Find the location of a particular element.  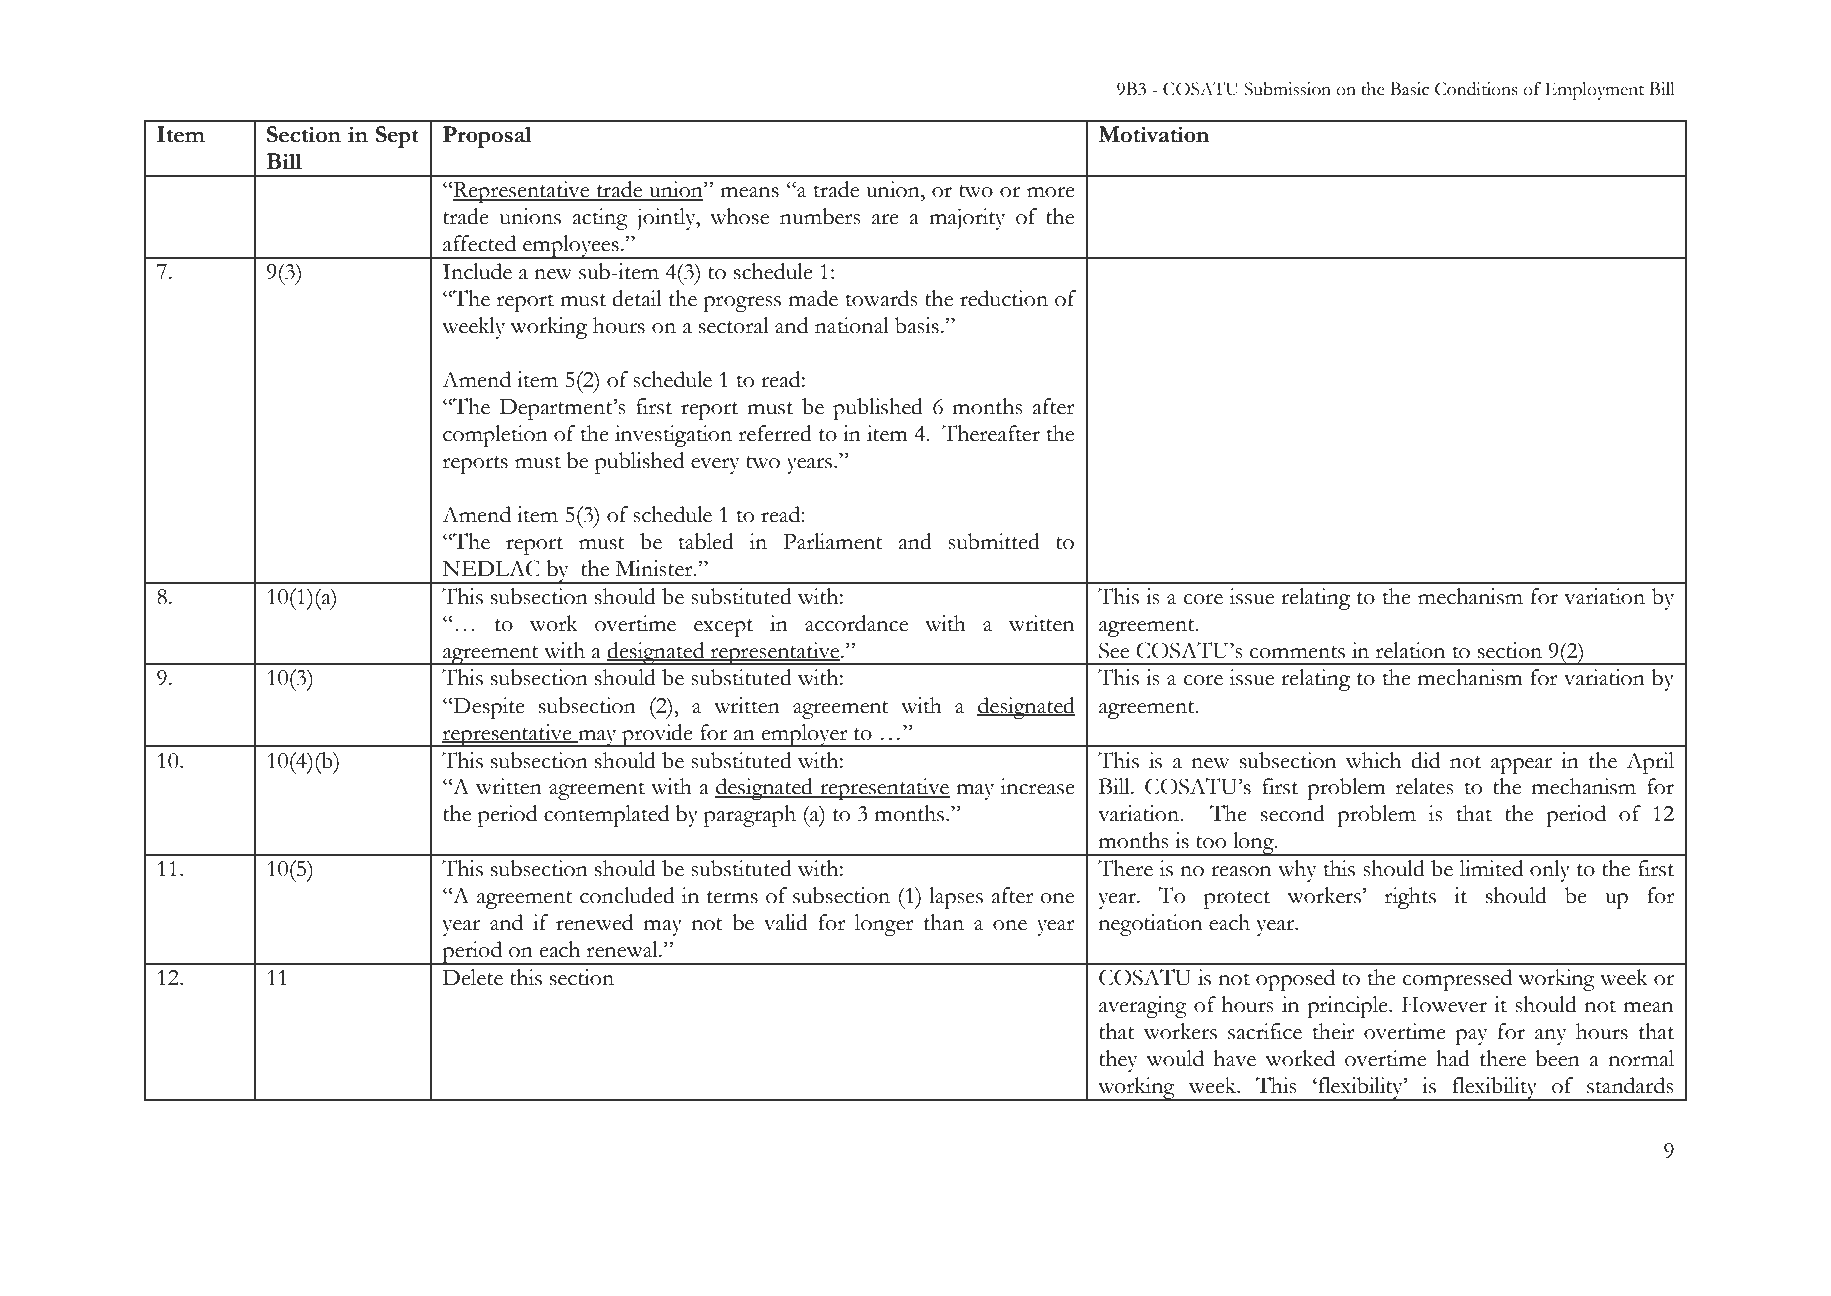

relation is located at coordinates (1411, 650).
